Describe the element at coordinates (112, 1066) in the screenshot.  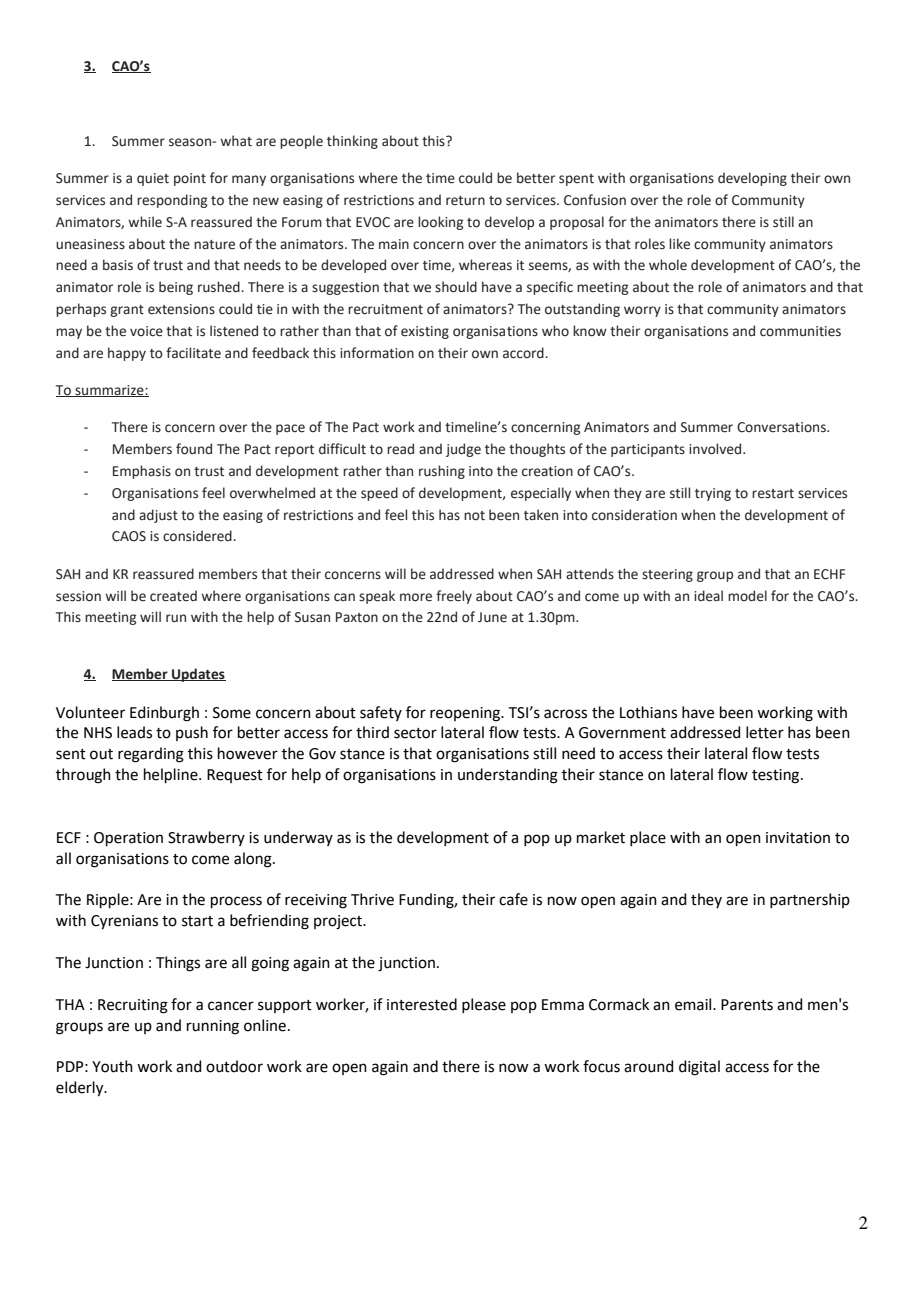
I see `Youth` at that location.
